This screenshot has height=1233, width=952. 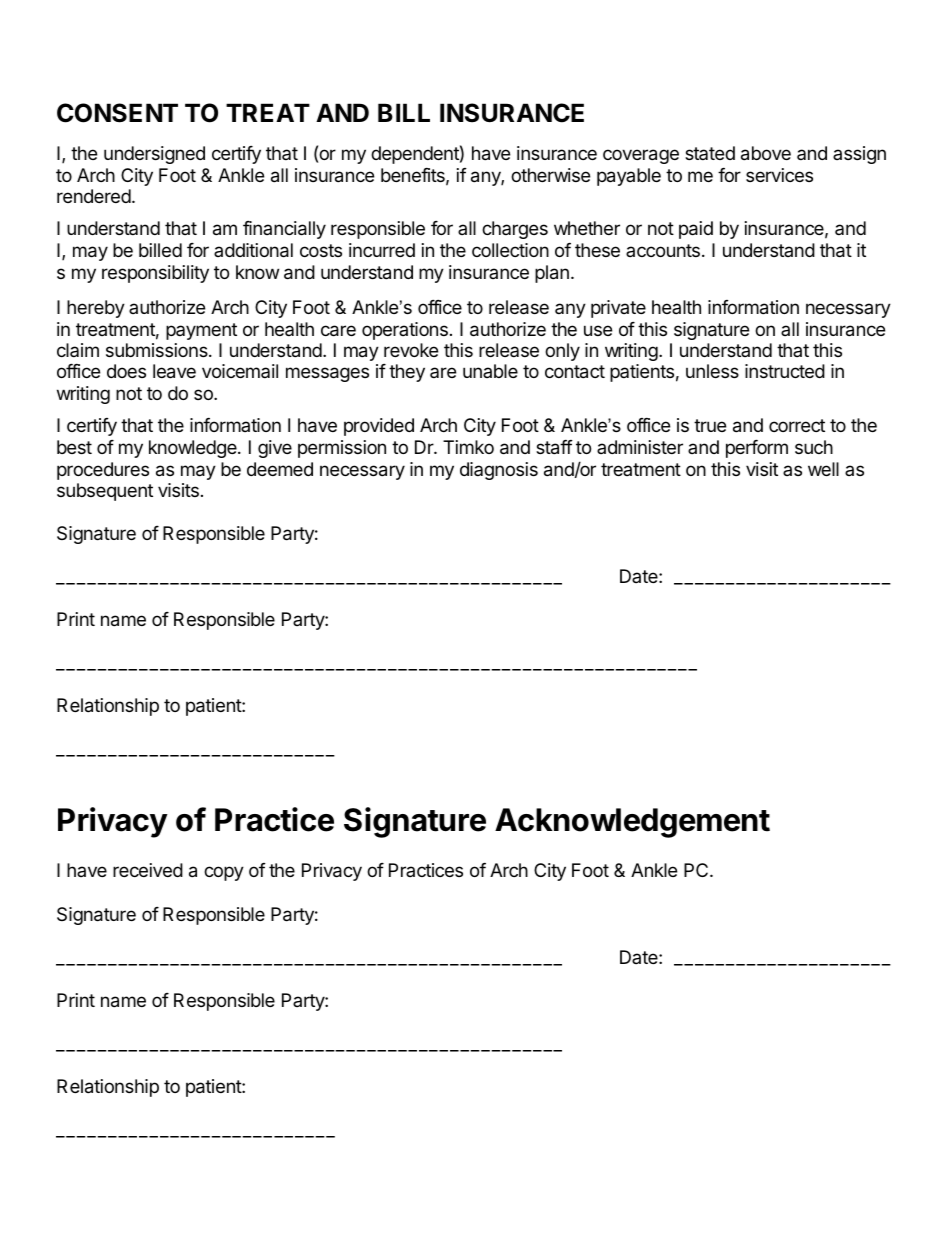 What do you see at coordinates (490, 371) in the screenshot?
I see `unable` at bounding box center [490, 371].
